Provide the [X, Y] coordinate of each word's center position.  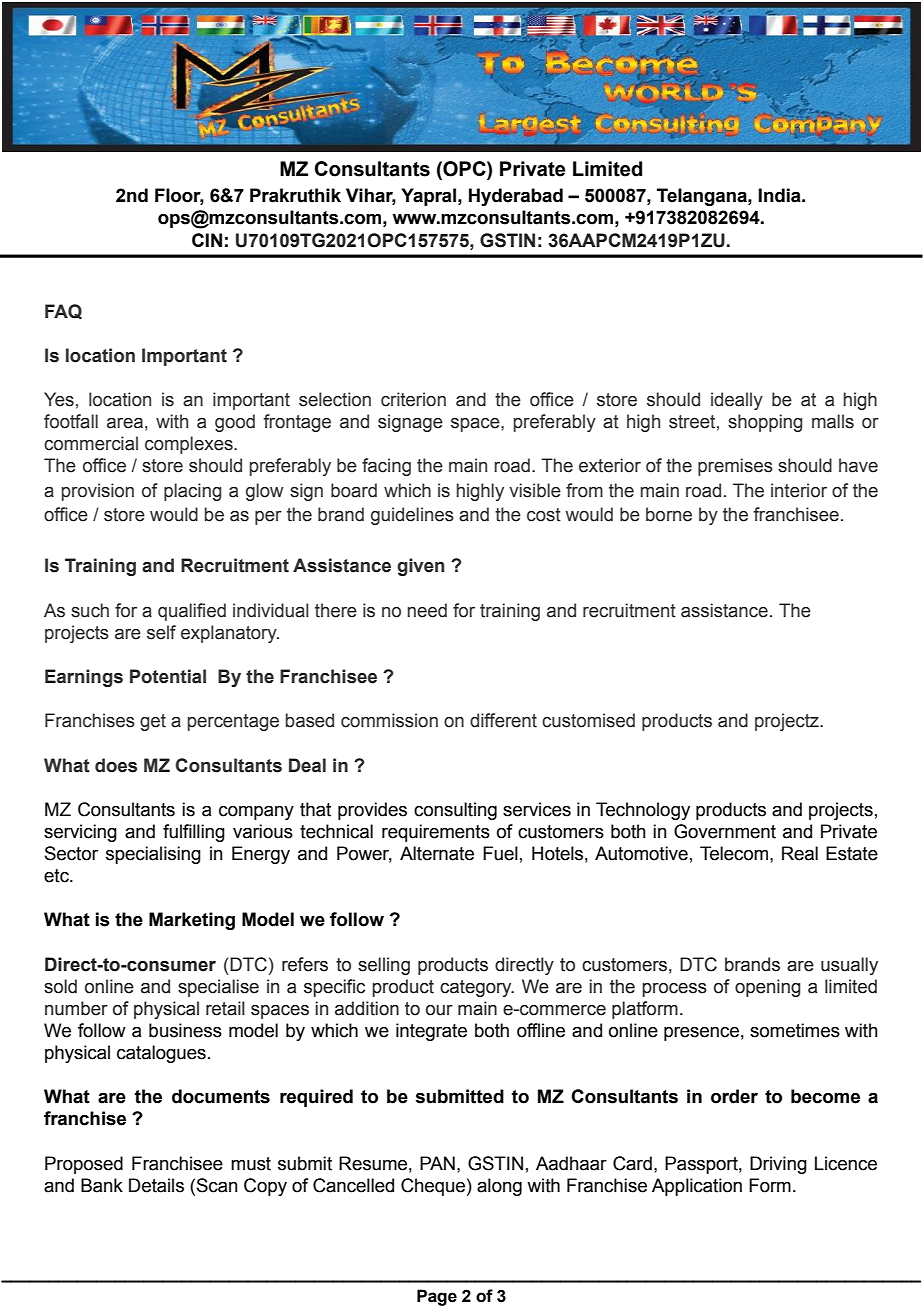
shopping [765, 423]
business [185, 1030]
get [153, 722]
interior [799, 490]
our [439, 1010]
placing [192, 492]
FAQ [63, 312]
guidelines [412, 516]
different [503, 720]
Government [725, 831]
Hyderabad [516, 197]
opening [768, 988]
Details [156, 1185]
